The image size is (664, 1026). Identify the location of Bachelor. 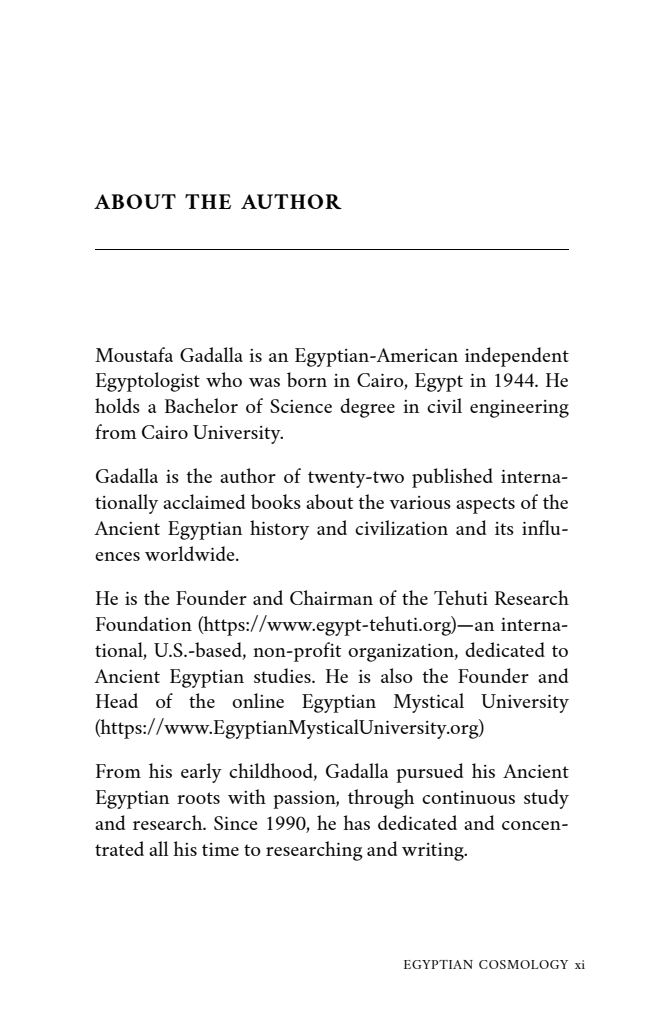
(201, 405).
